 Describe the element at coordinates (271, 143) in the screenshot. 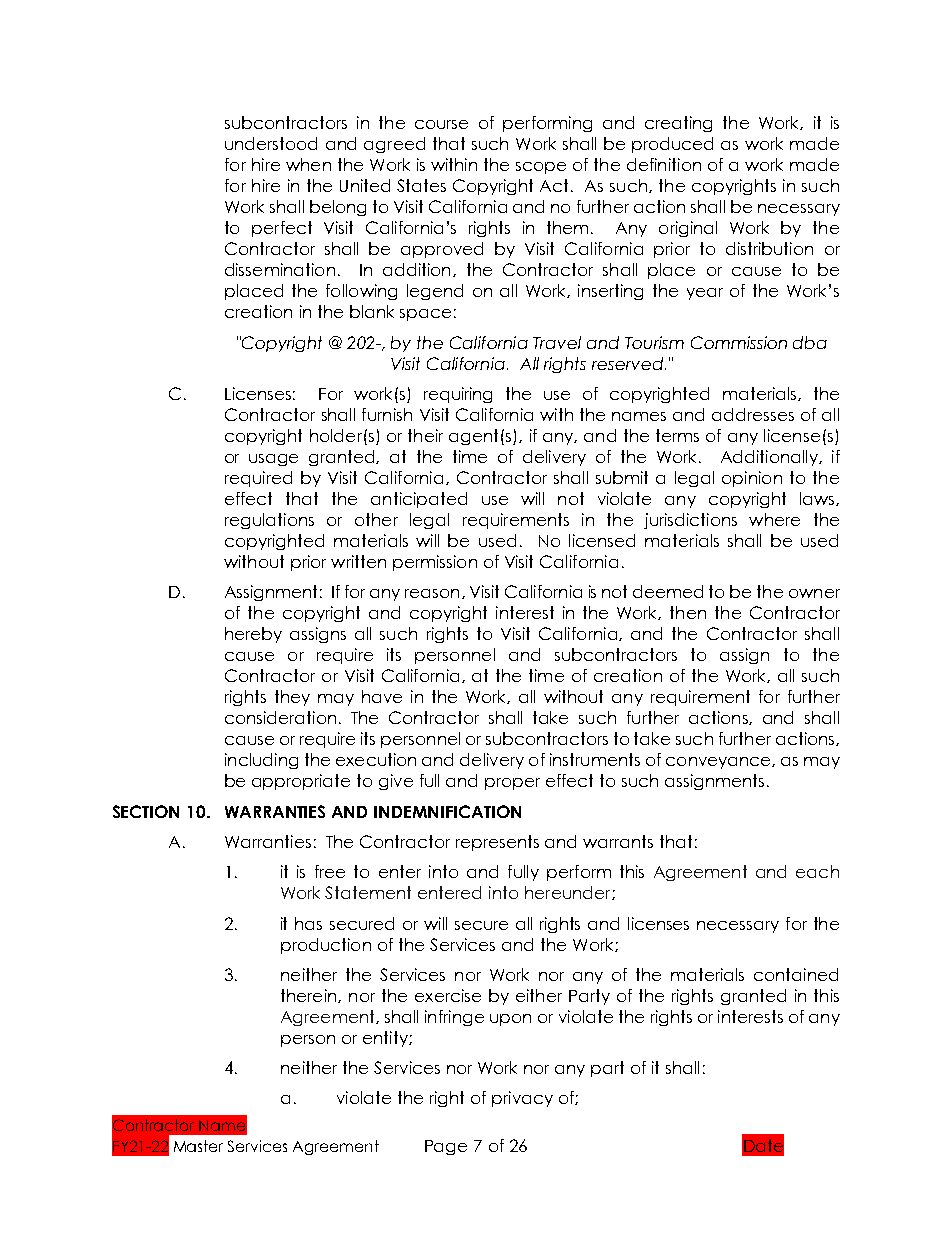

I see `understood` at that location.
